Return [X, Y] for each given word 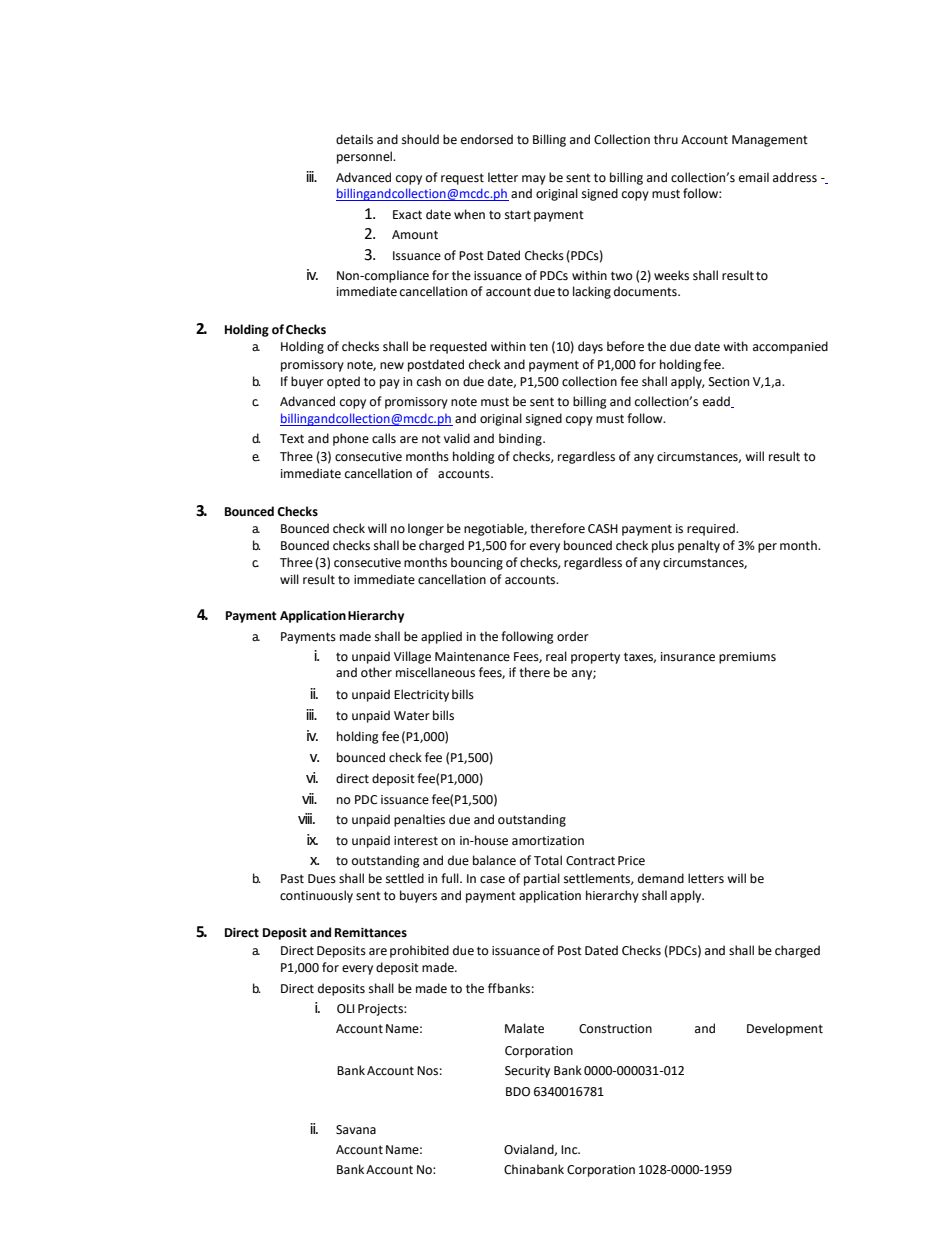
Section [729, 382]
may [534, 180]
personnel [366, 157]
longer [426, 529]
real [556, 656]
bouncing [477, 563]
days [590, 347]
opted [343, 382]
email [754, 177]
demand [661, 878]
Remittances [371, 933]
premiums [747, 658]
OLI [345, 1009]
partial [542, 879]
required [712, 529]
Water [412, 716]
